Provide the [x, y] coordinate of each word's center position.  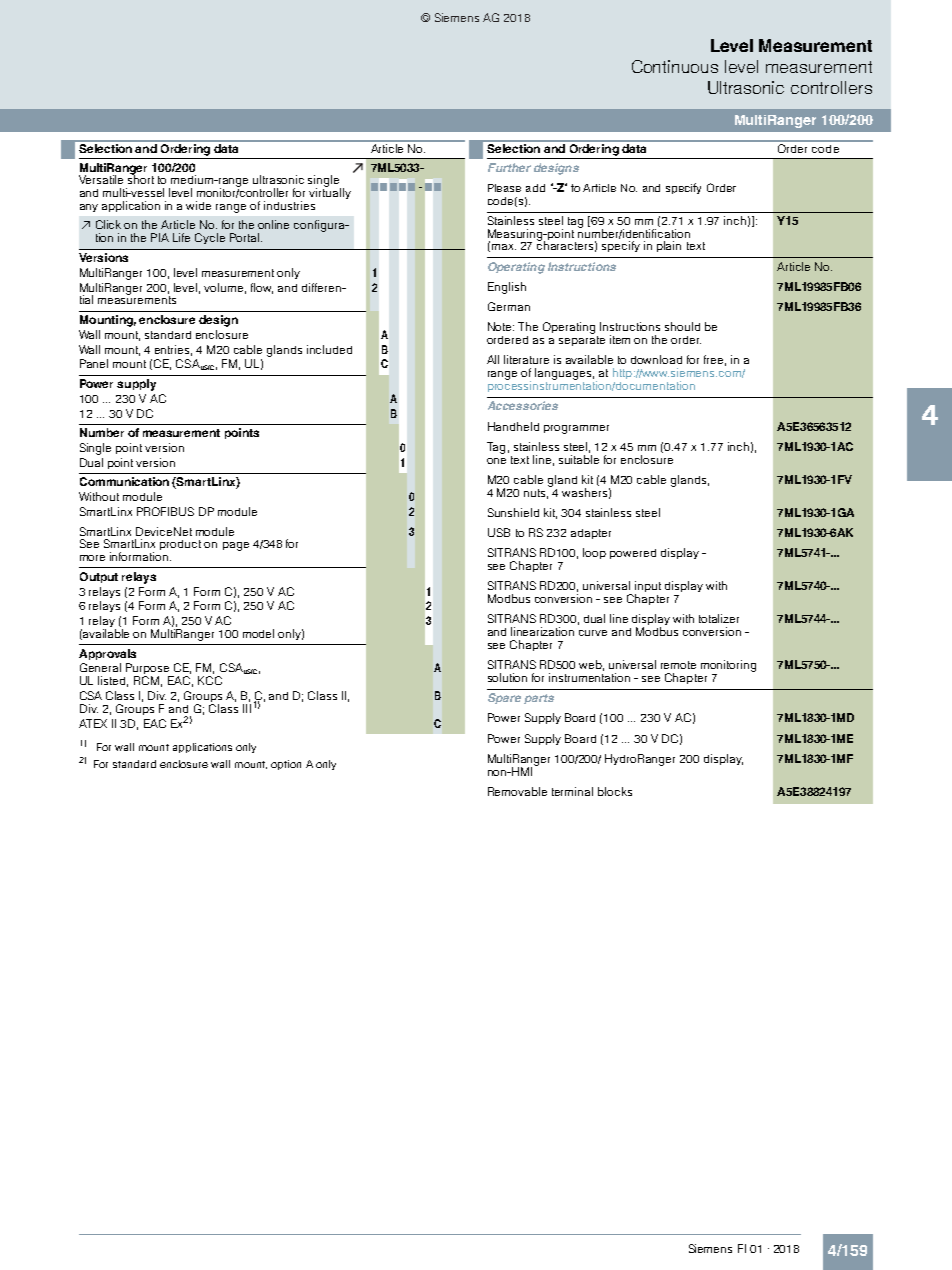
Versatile [101, 179]
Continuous [675, 66]
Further [509, 167]
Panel [94, 363]
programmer [576, 429]
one [496, 461]
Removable [517, 791]
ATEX [93, 723]
